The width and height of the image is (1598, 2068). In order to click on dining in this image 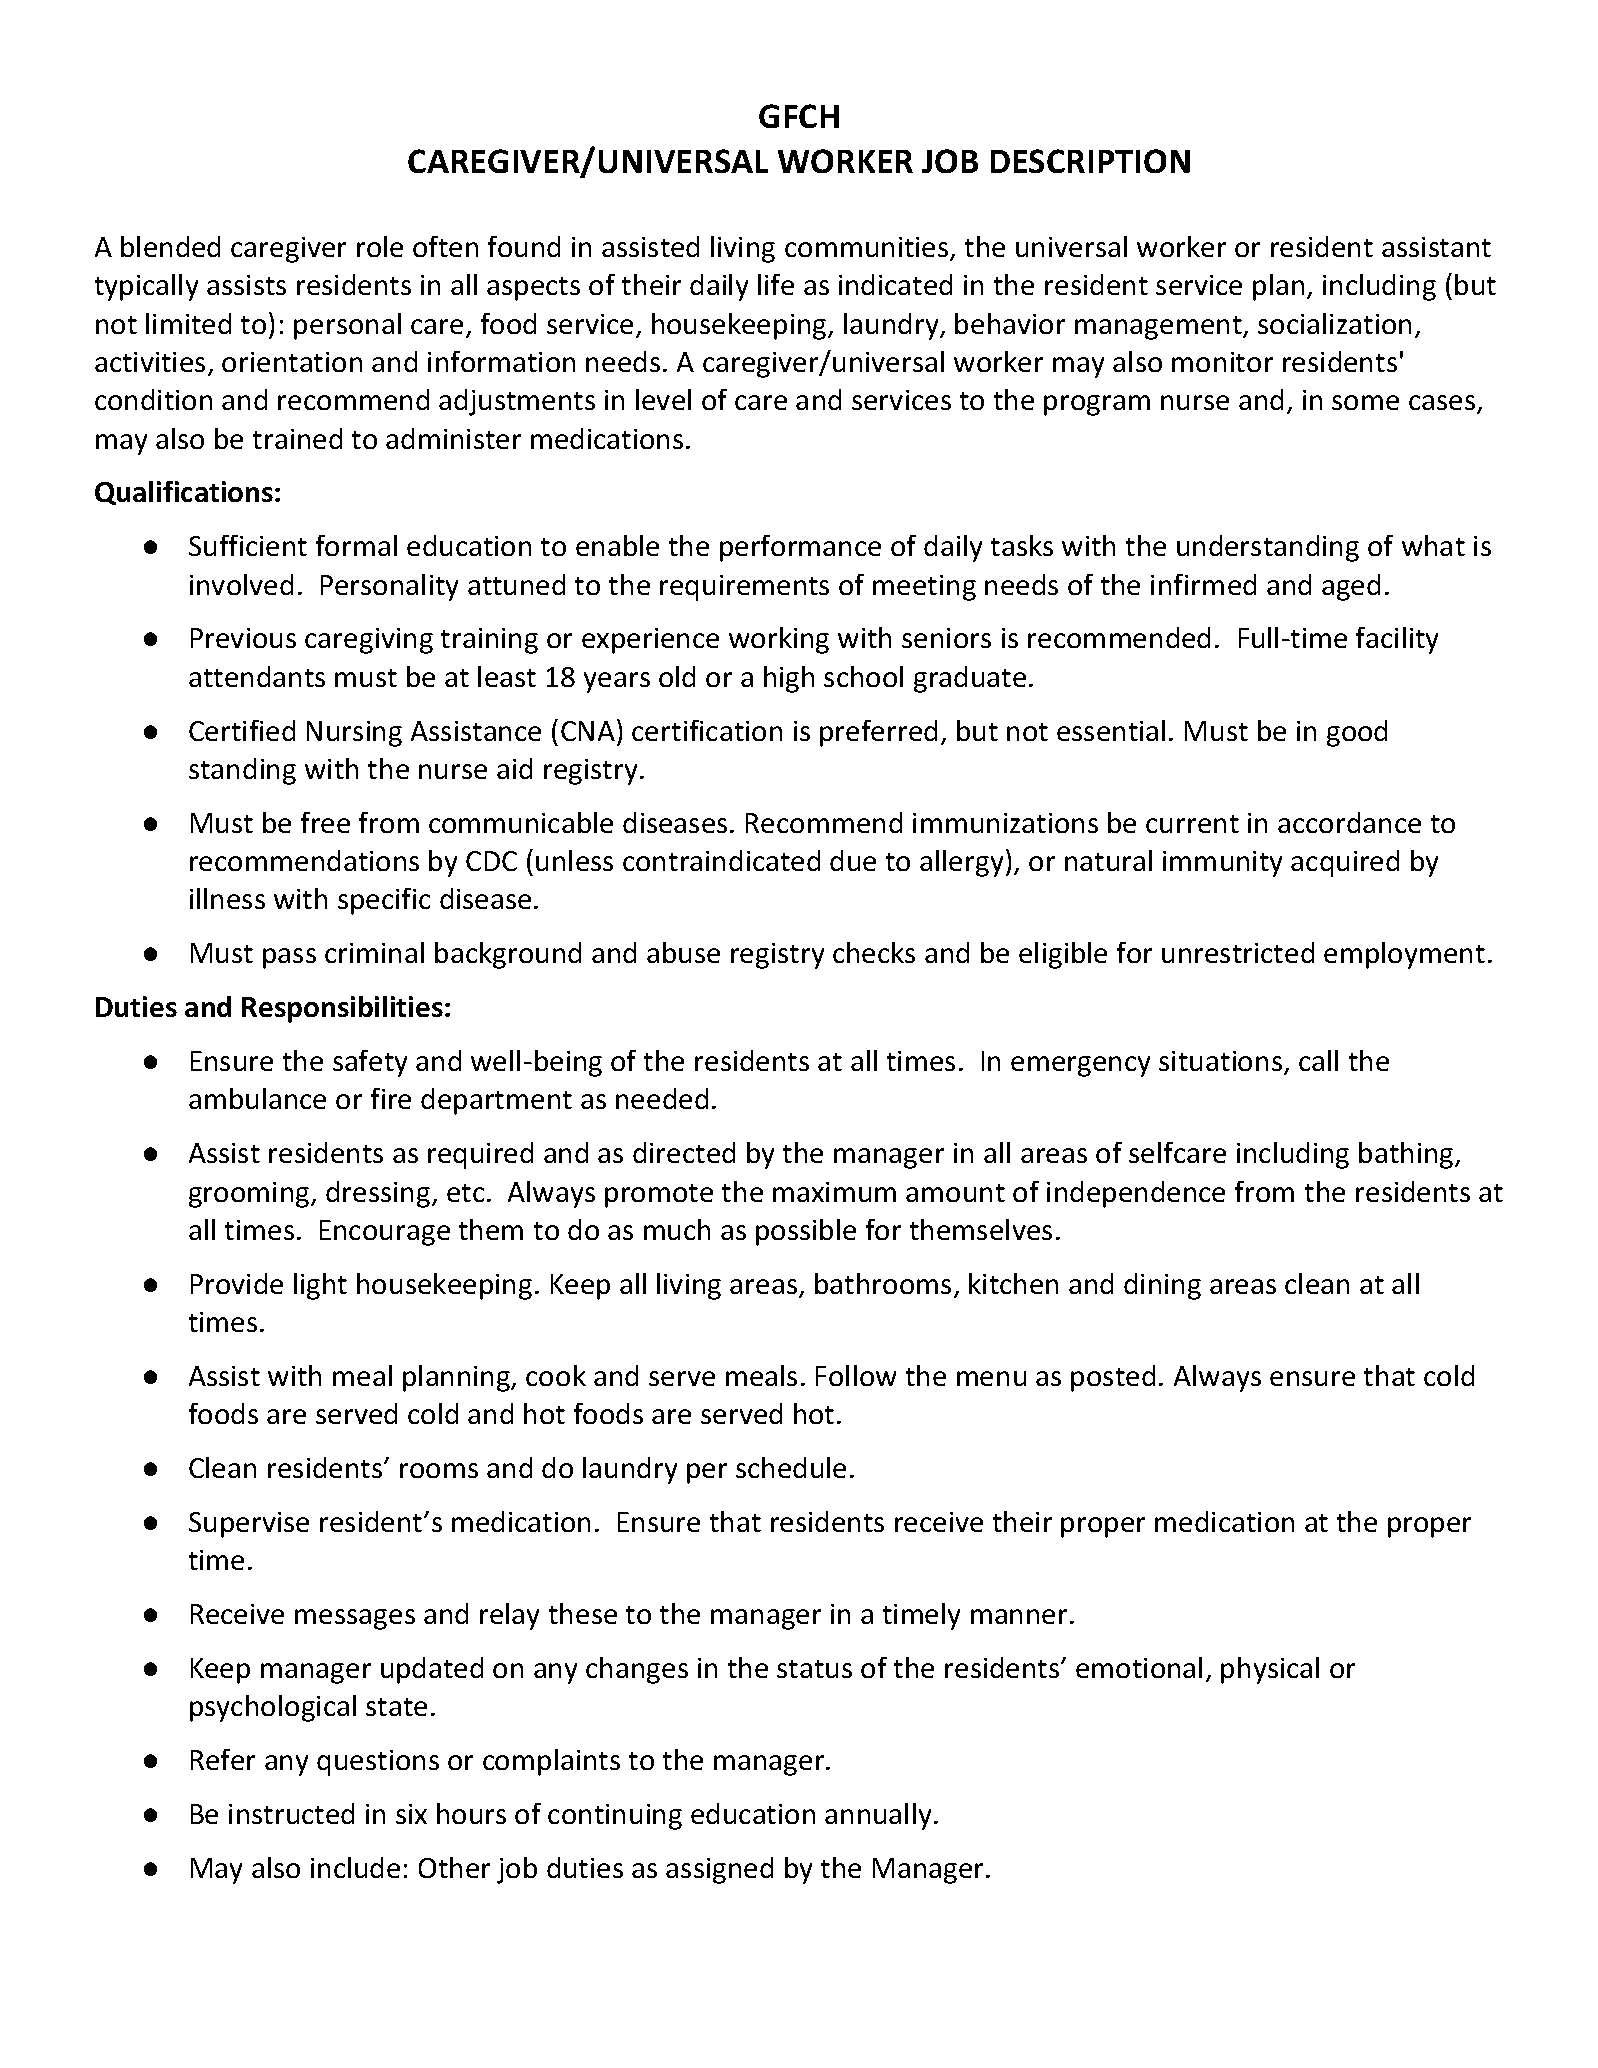, I will do `click(1162, 1286)`.
